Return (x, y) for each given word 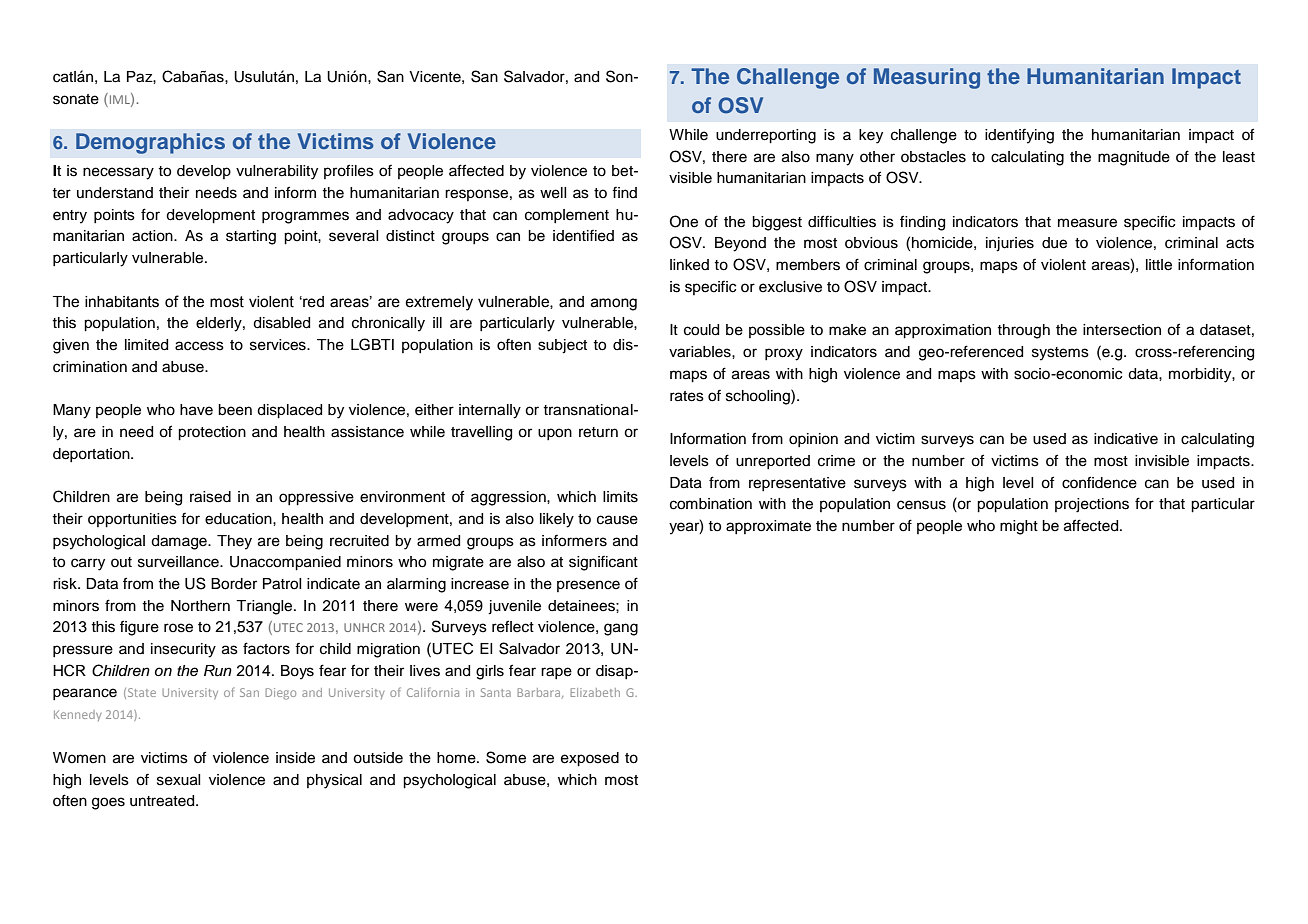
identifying (1019, 136)
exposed (590, 759)
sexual (179, 780)
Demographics (150, 143)
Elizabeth (595, 692)
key (871, 136)
